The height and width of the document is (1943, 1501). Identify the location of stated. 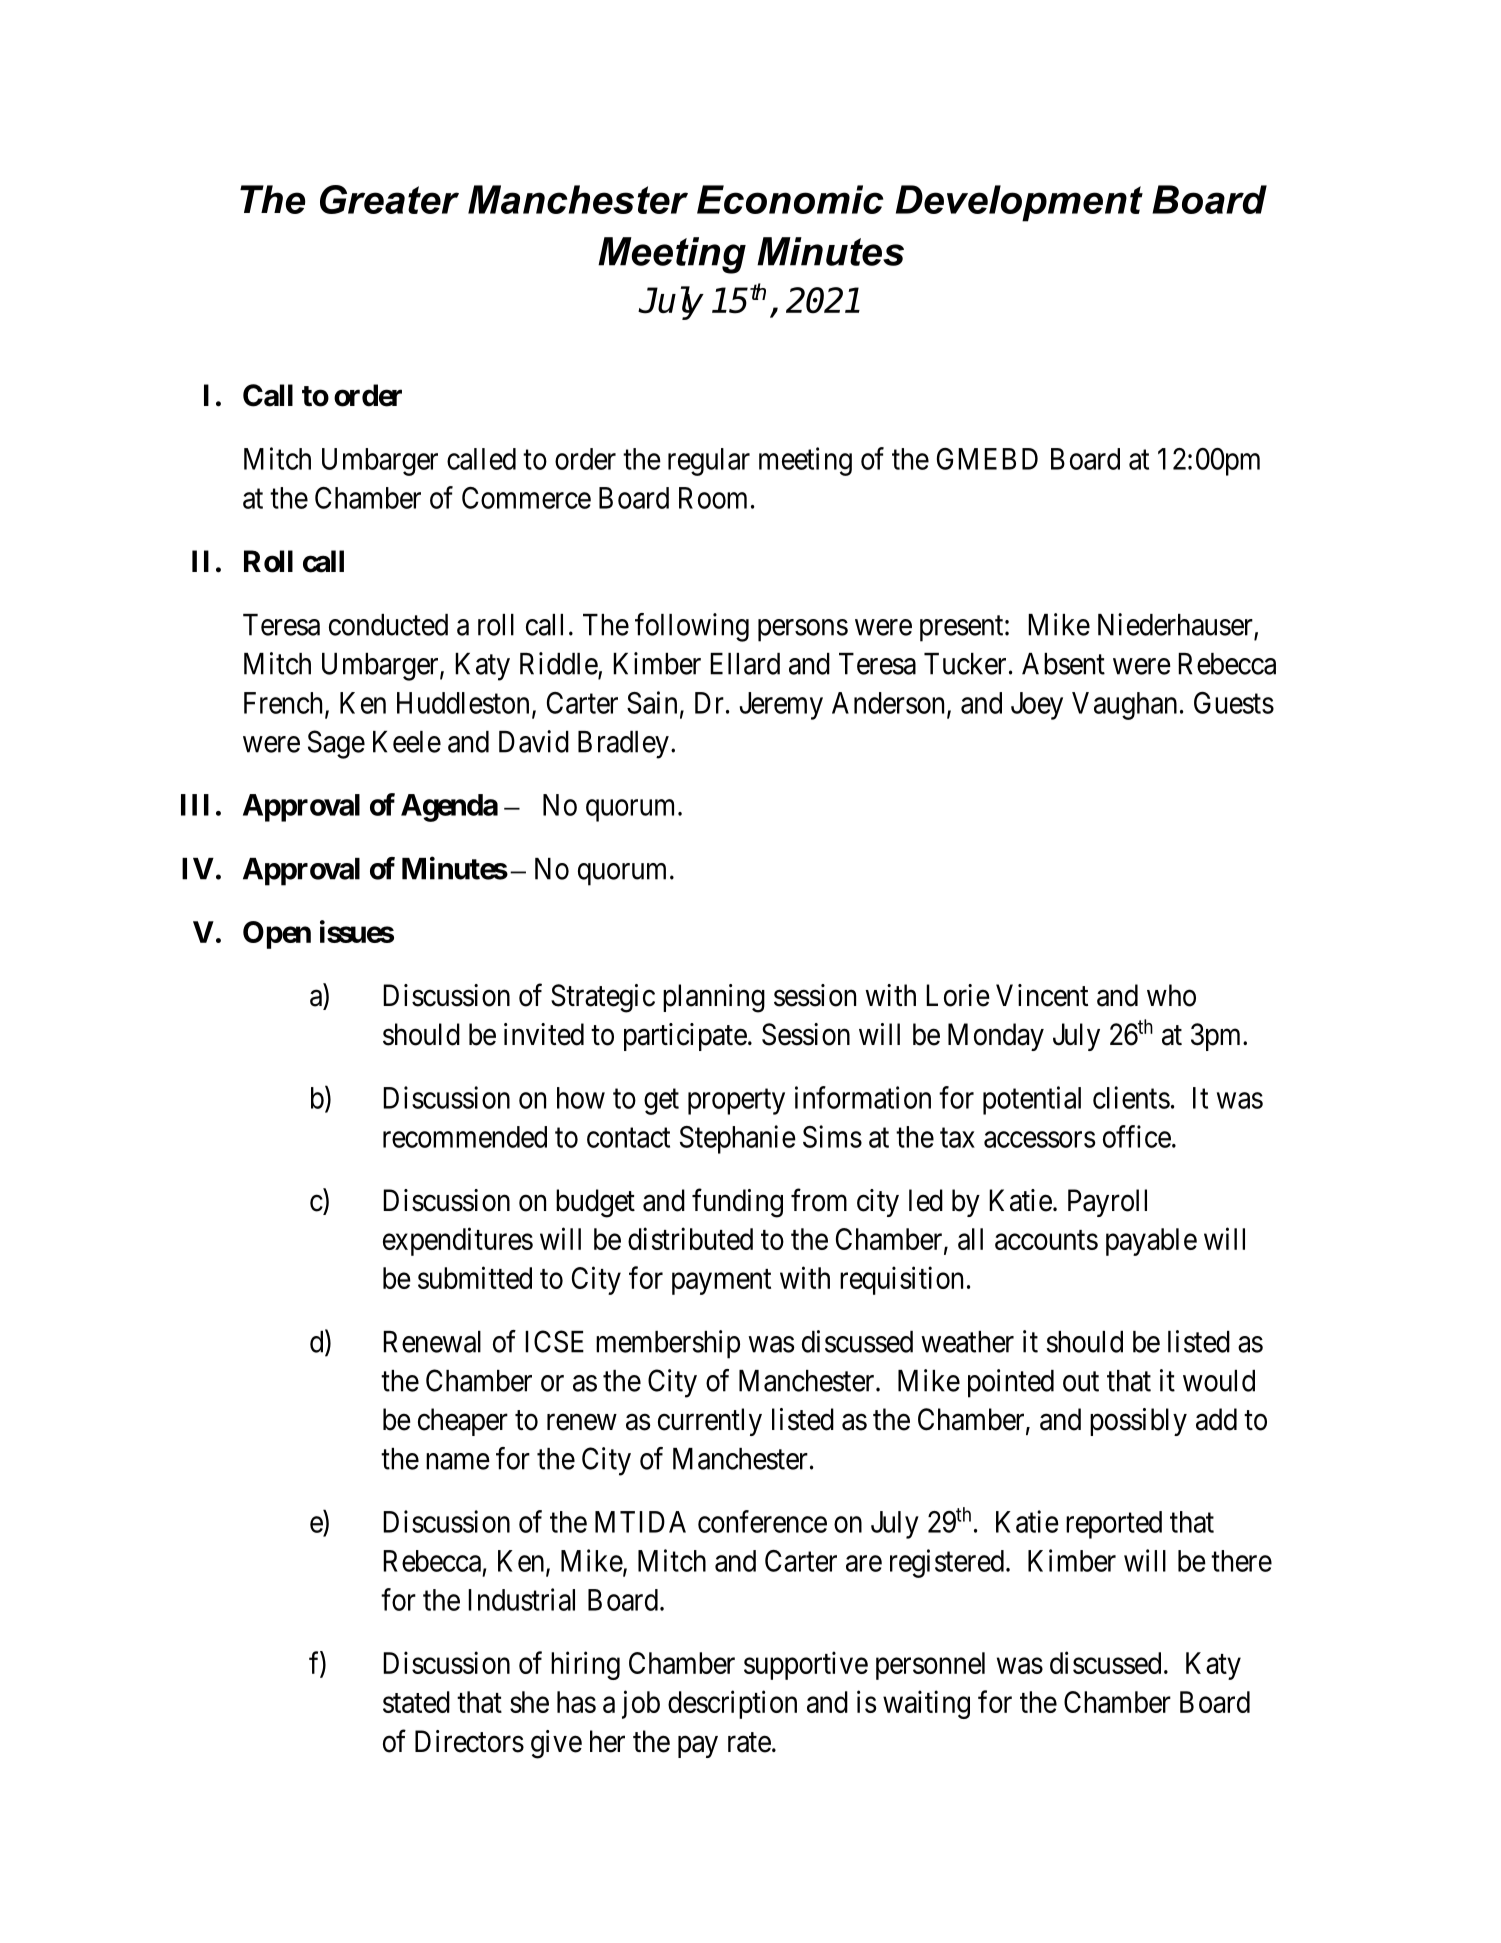
(416, 1702).
